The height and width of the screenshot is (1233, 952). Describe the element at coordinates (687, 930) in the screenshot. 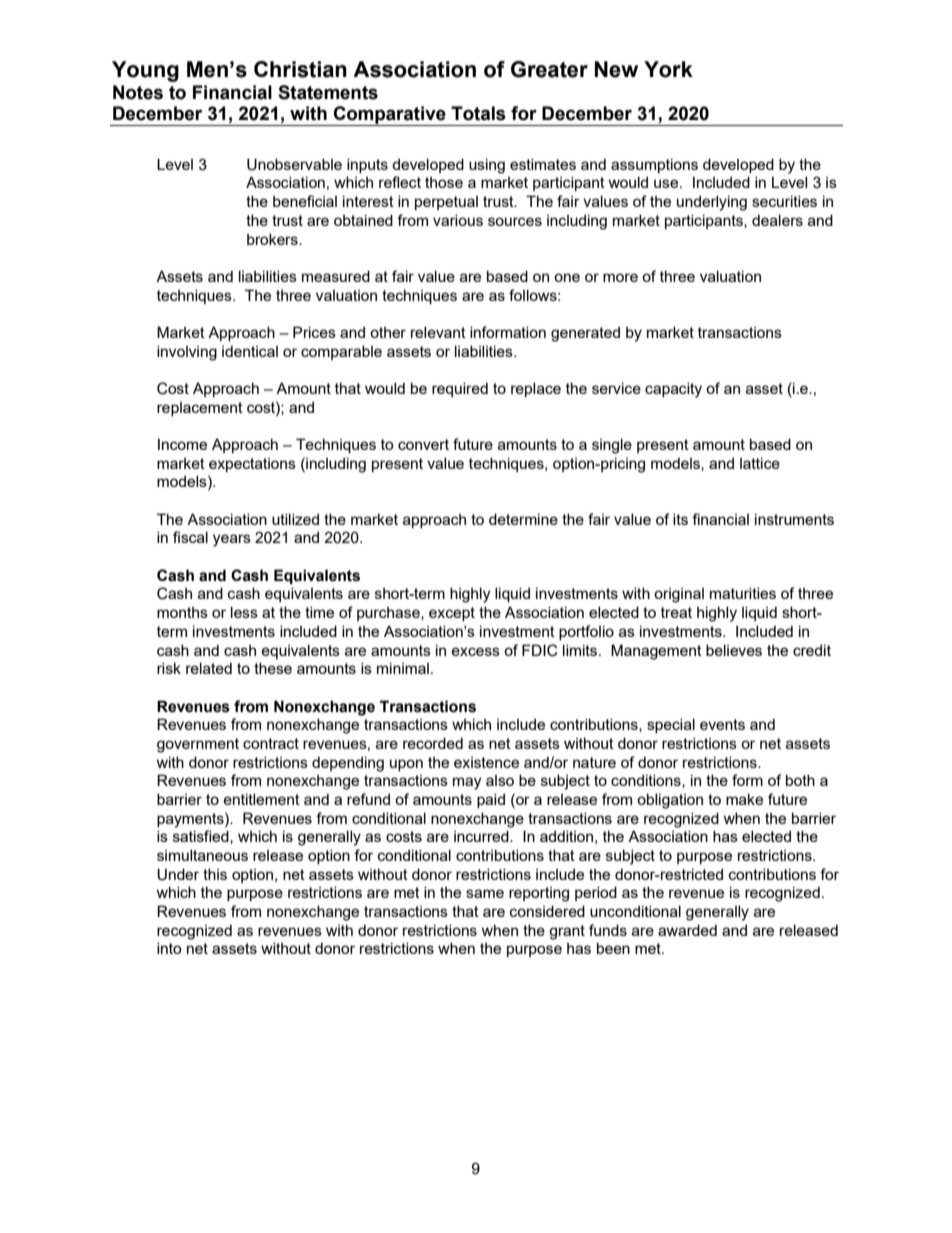

I see `awarded` at that location.
